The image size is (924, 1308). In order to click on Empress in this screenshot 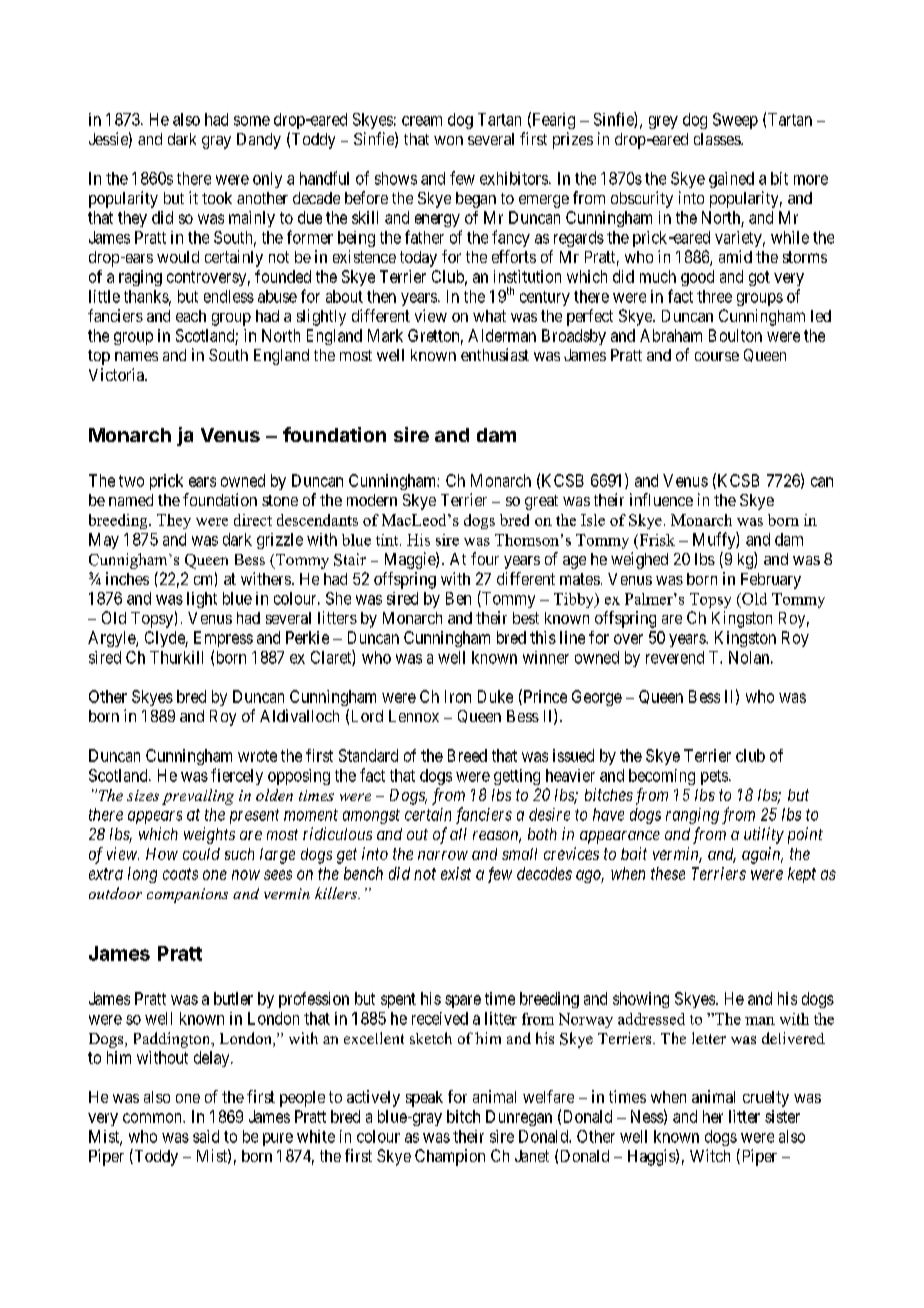, I will do `click(223, 639)`.
